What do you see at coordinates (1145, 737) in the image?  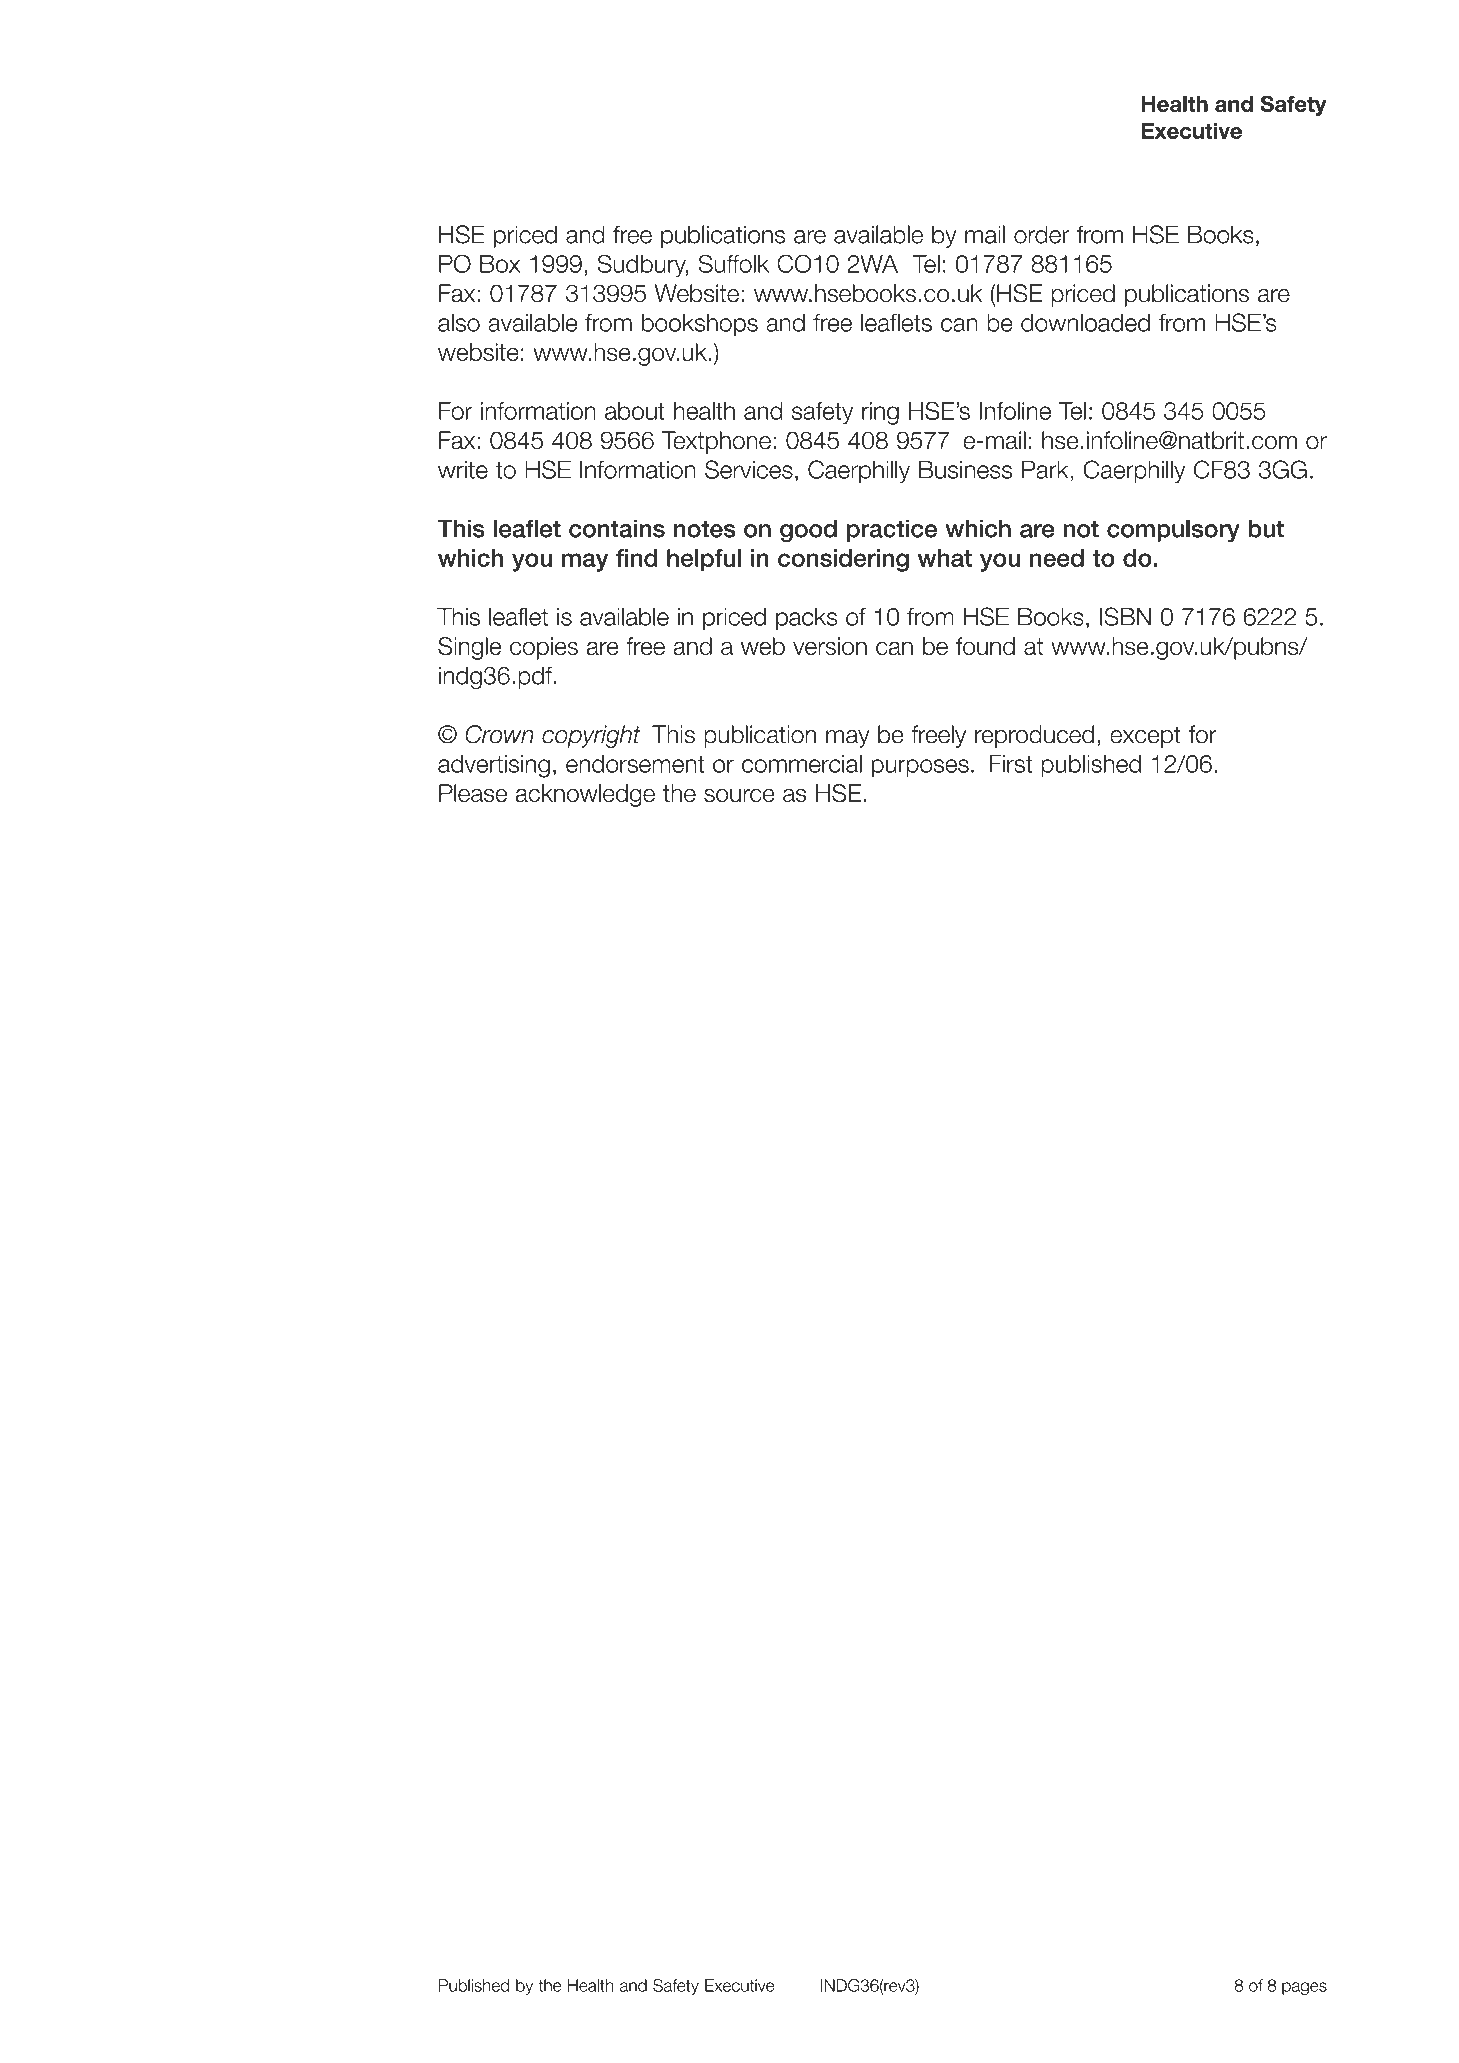 I see `except` at bounding box center [1145, 737].
